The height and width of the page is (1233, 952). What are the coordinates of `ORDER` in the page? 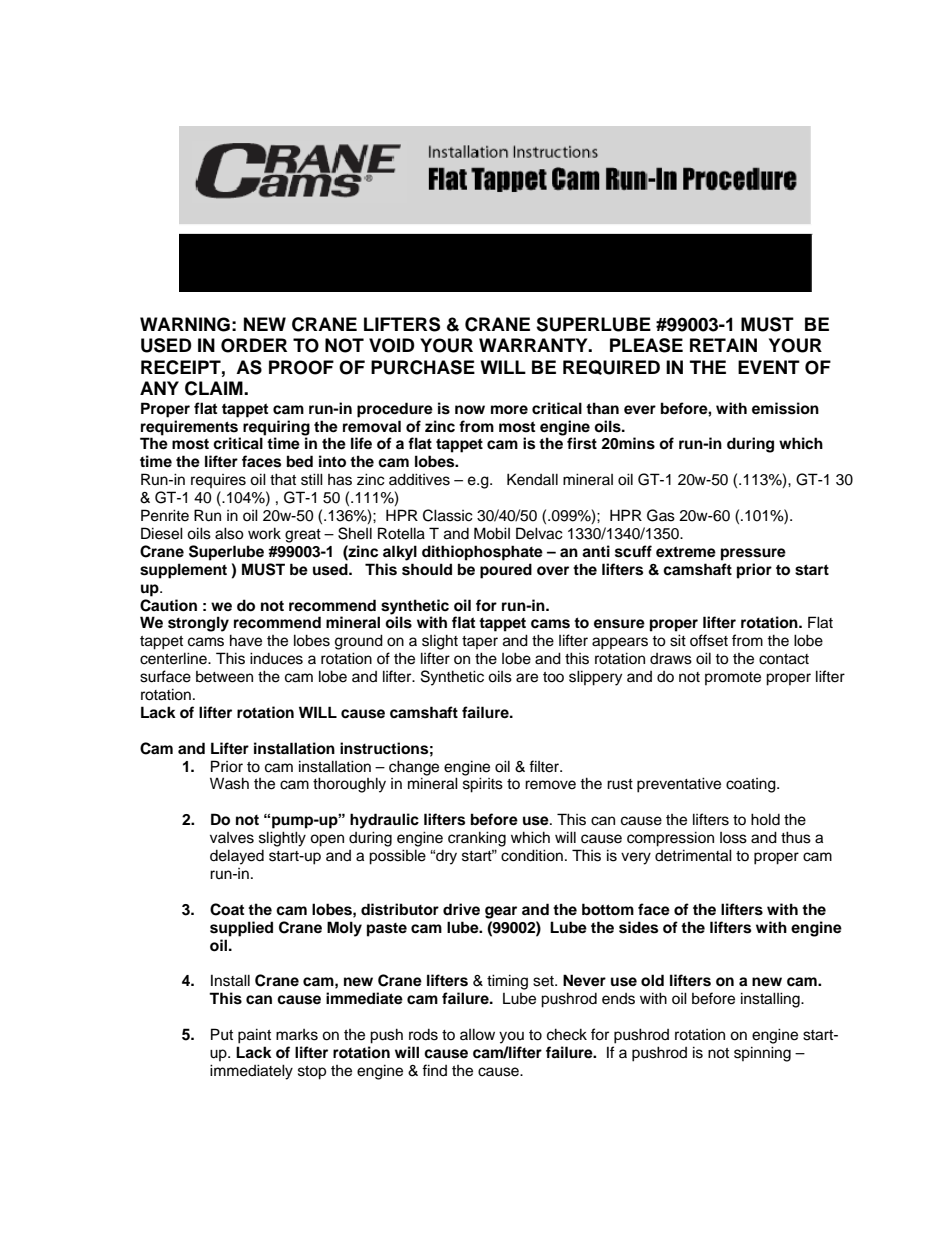 It's located at (254, 345).
